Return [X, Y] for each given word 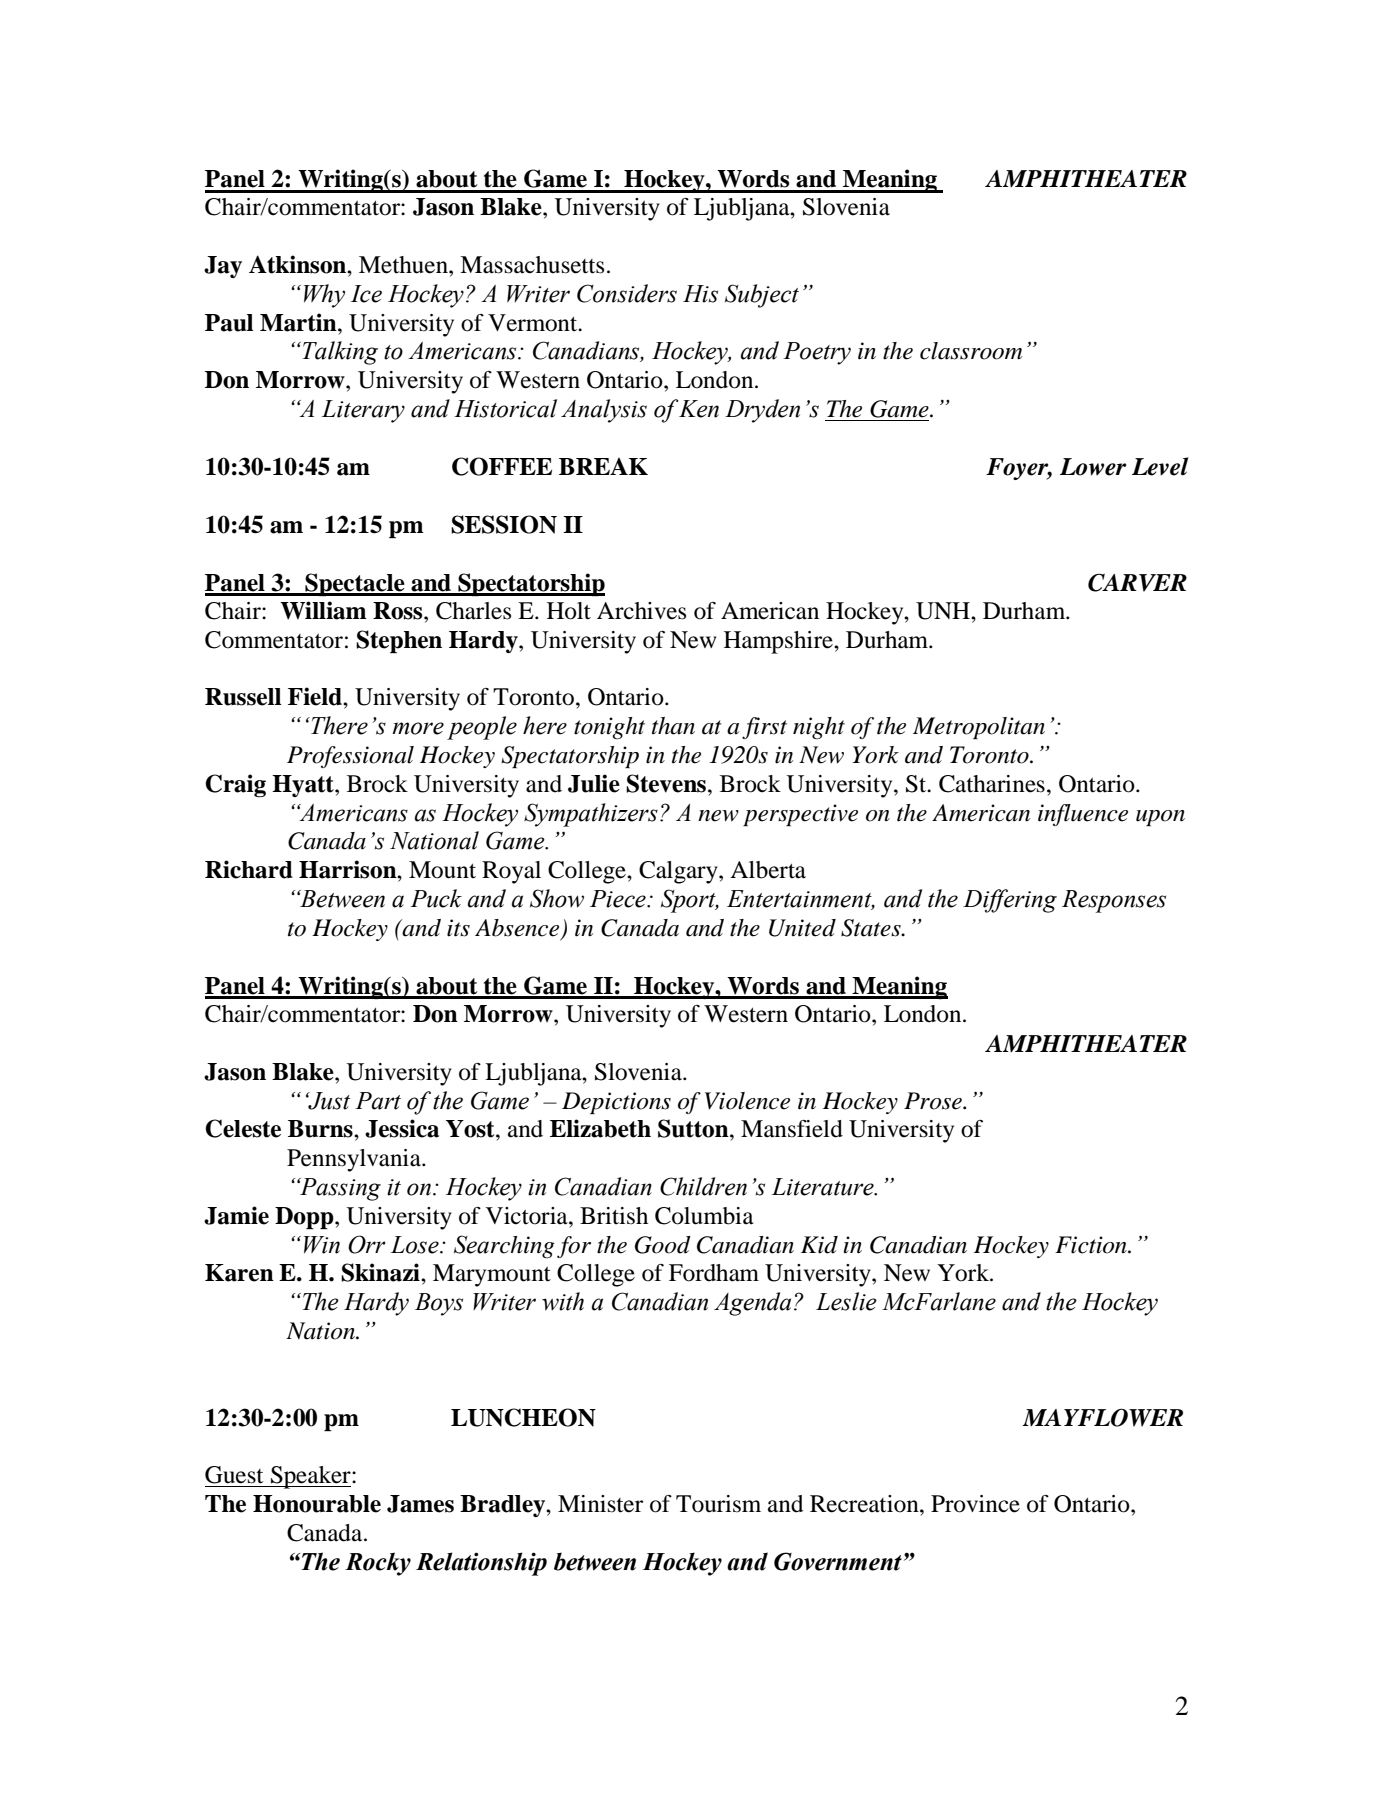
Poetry [817, 353]
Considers [627, 293]
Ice [366, 294]
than [673, 726]
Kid [819, 1245]
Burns [321, 1129]
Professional [350, 757]
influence [1083, 815]
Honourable [317, 1504]
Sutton [694, 1128]
